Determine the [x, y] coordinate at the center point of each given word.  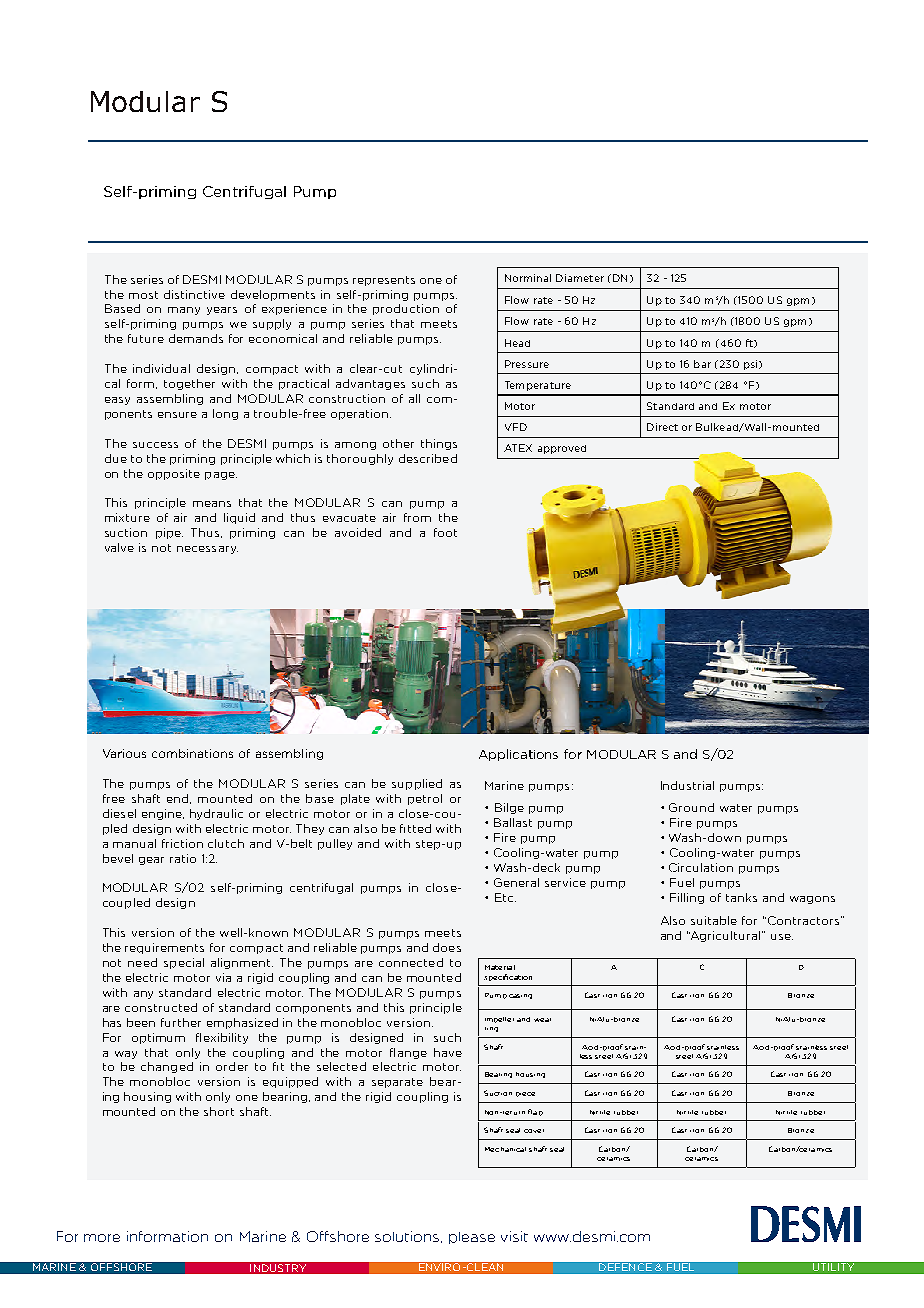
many [184, 311]
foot [445, 532]
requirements [164, 948]
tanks [741, 897]
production [406, 309]
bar [702, 364]
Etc [505, 897]
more [102, 1238]
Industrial [687, 785]
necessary [207, 550]
